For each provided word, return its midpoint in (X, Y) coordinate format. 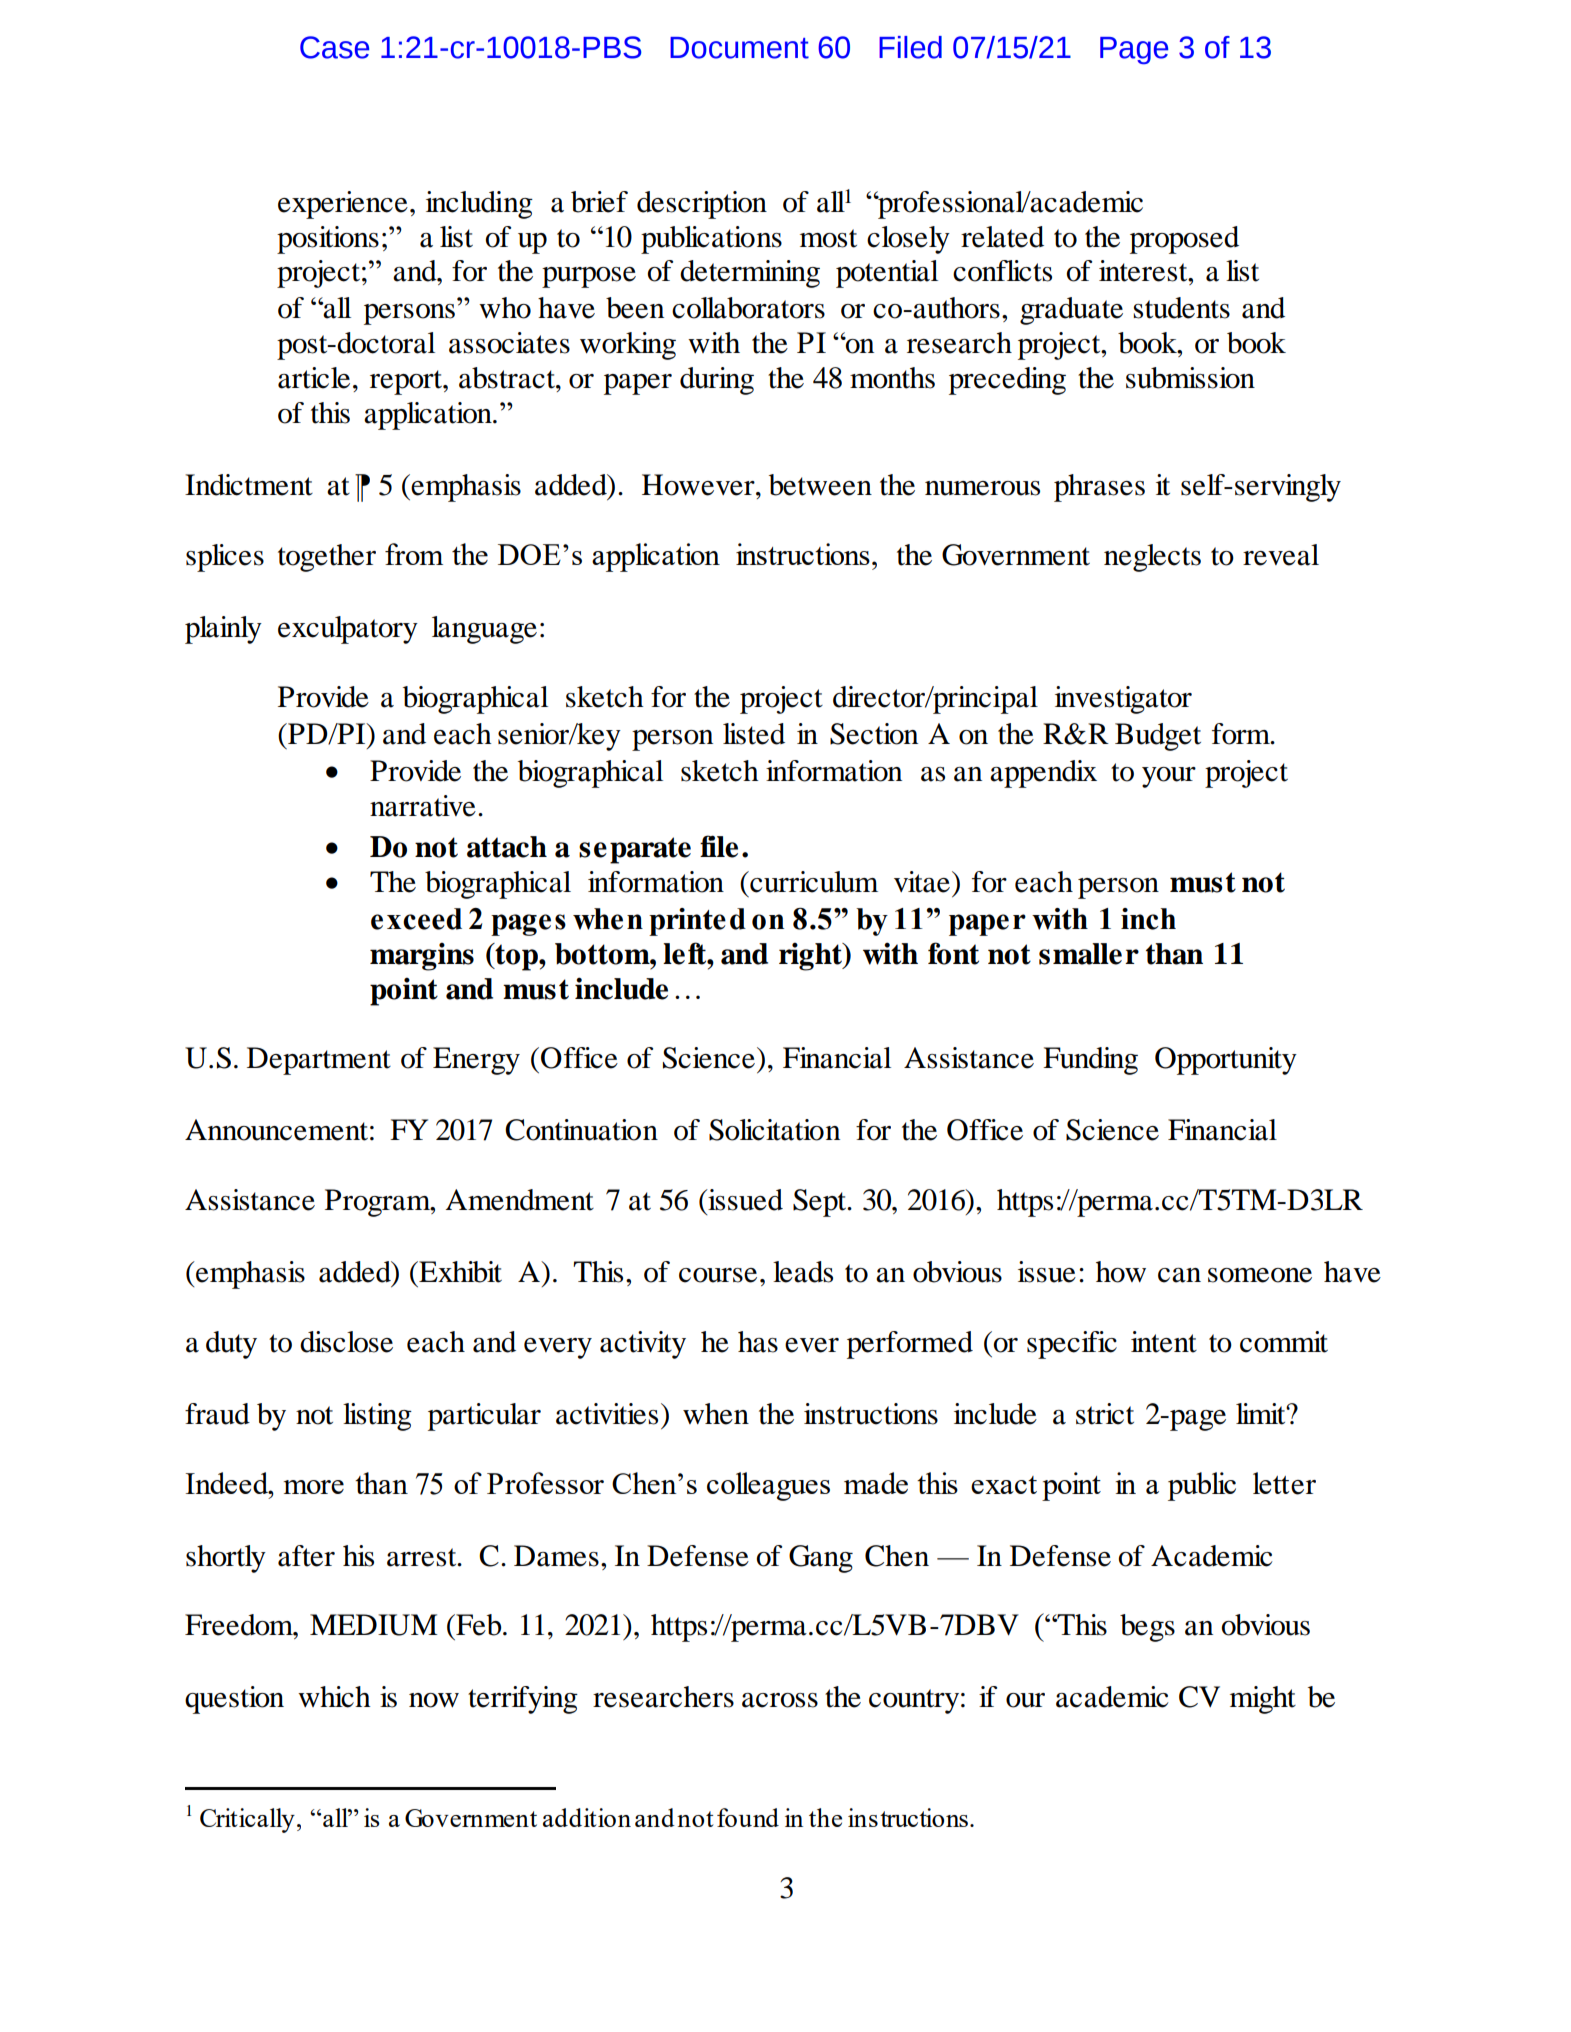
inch (1148, 919)
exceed (416, 919)
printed (697, 922)
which (334, 1697)
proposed (1184, 240)
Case (335, 47)
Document (739, 48)
